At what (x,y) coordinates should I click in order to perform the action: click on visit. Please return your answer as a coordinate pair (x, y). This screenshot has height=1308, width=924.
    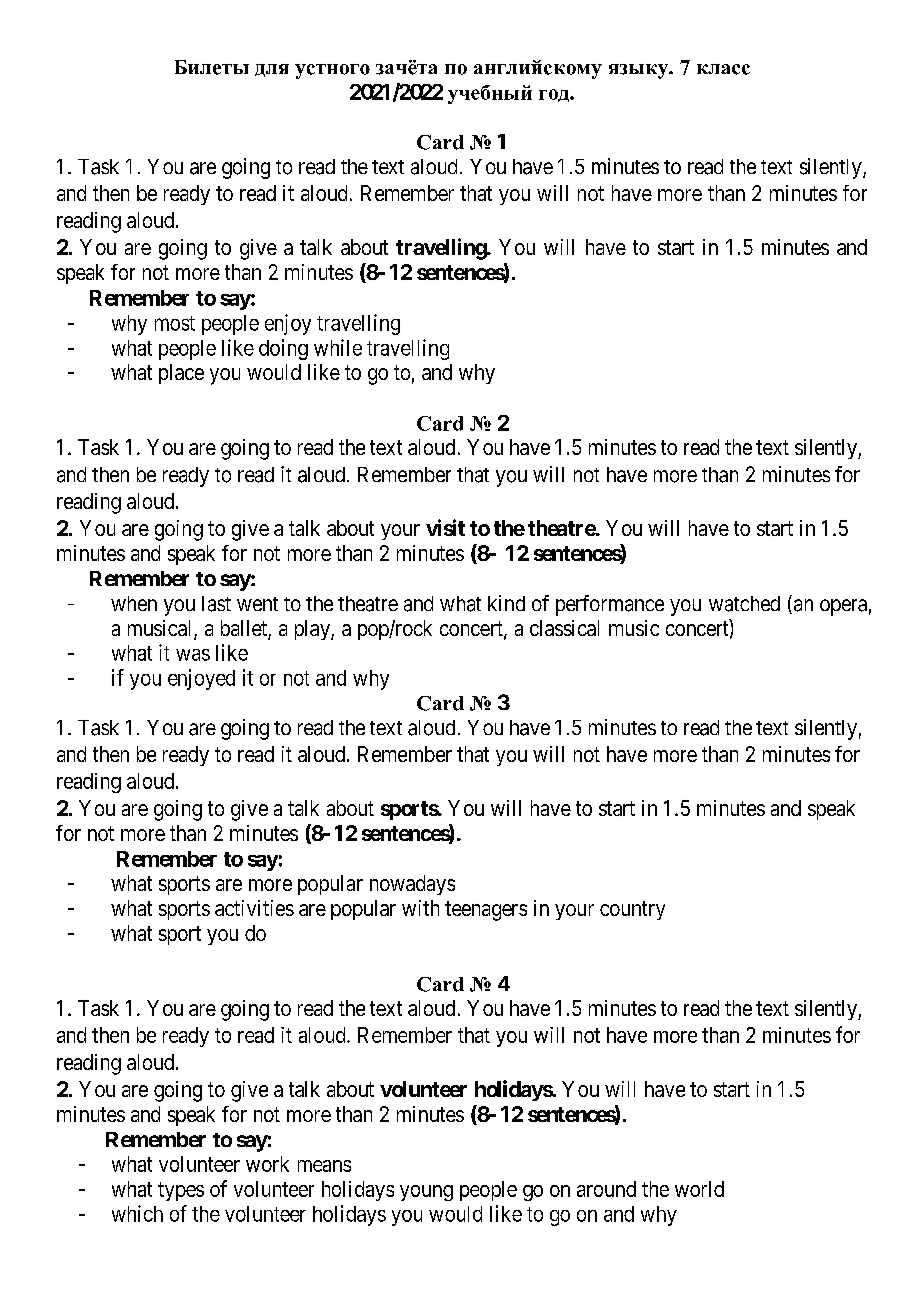
    Looking at the image, I should click on (445, 527).
